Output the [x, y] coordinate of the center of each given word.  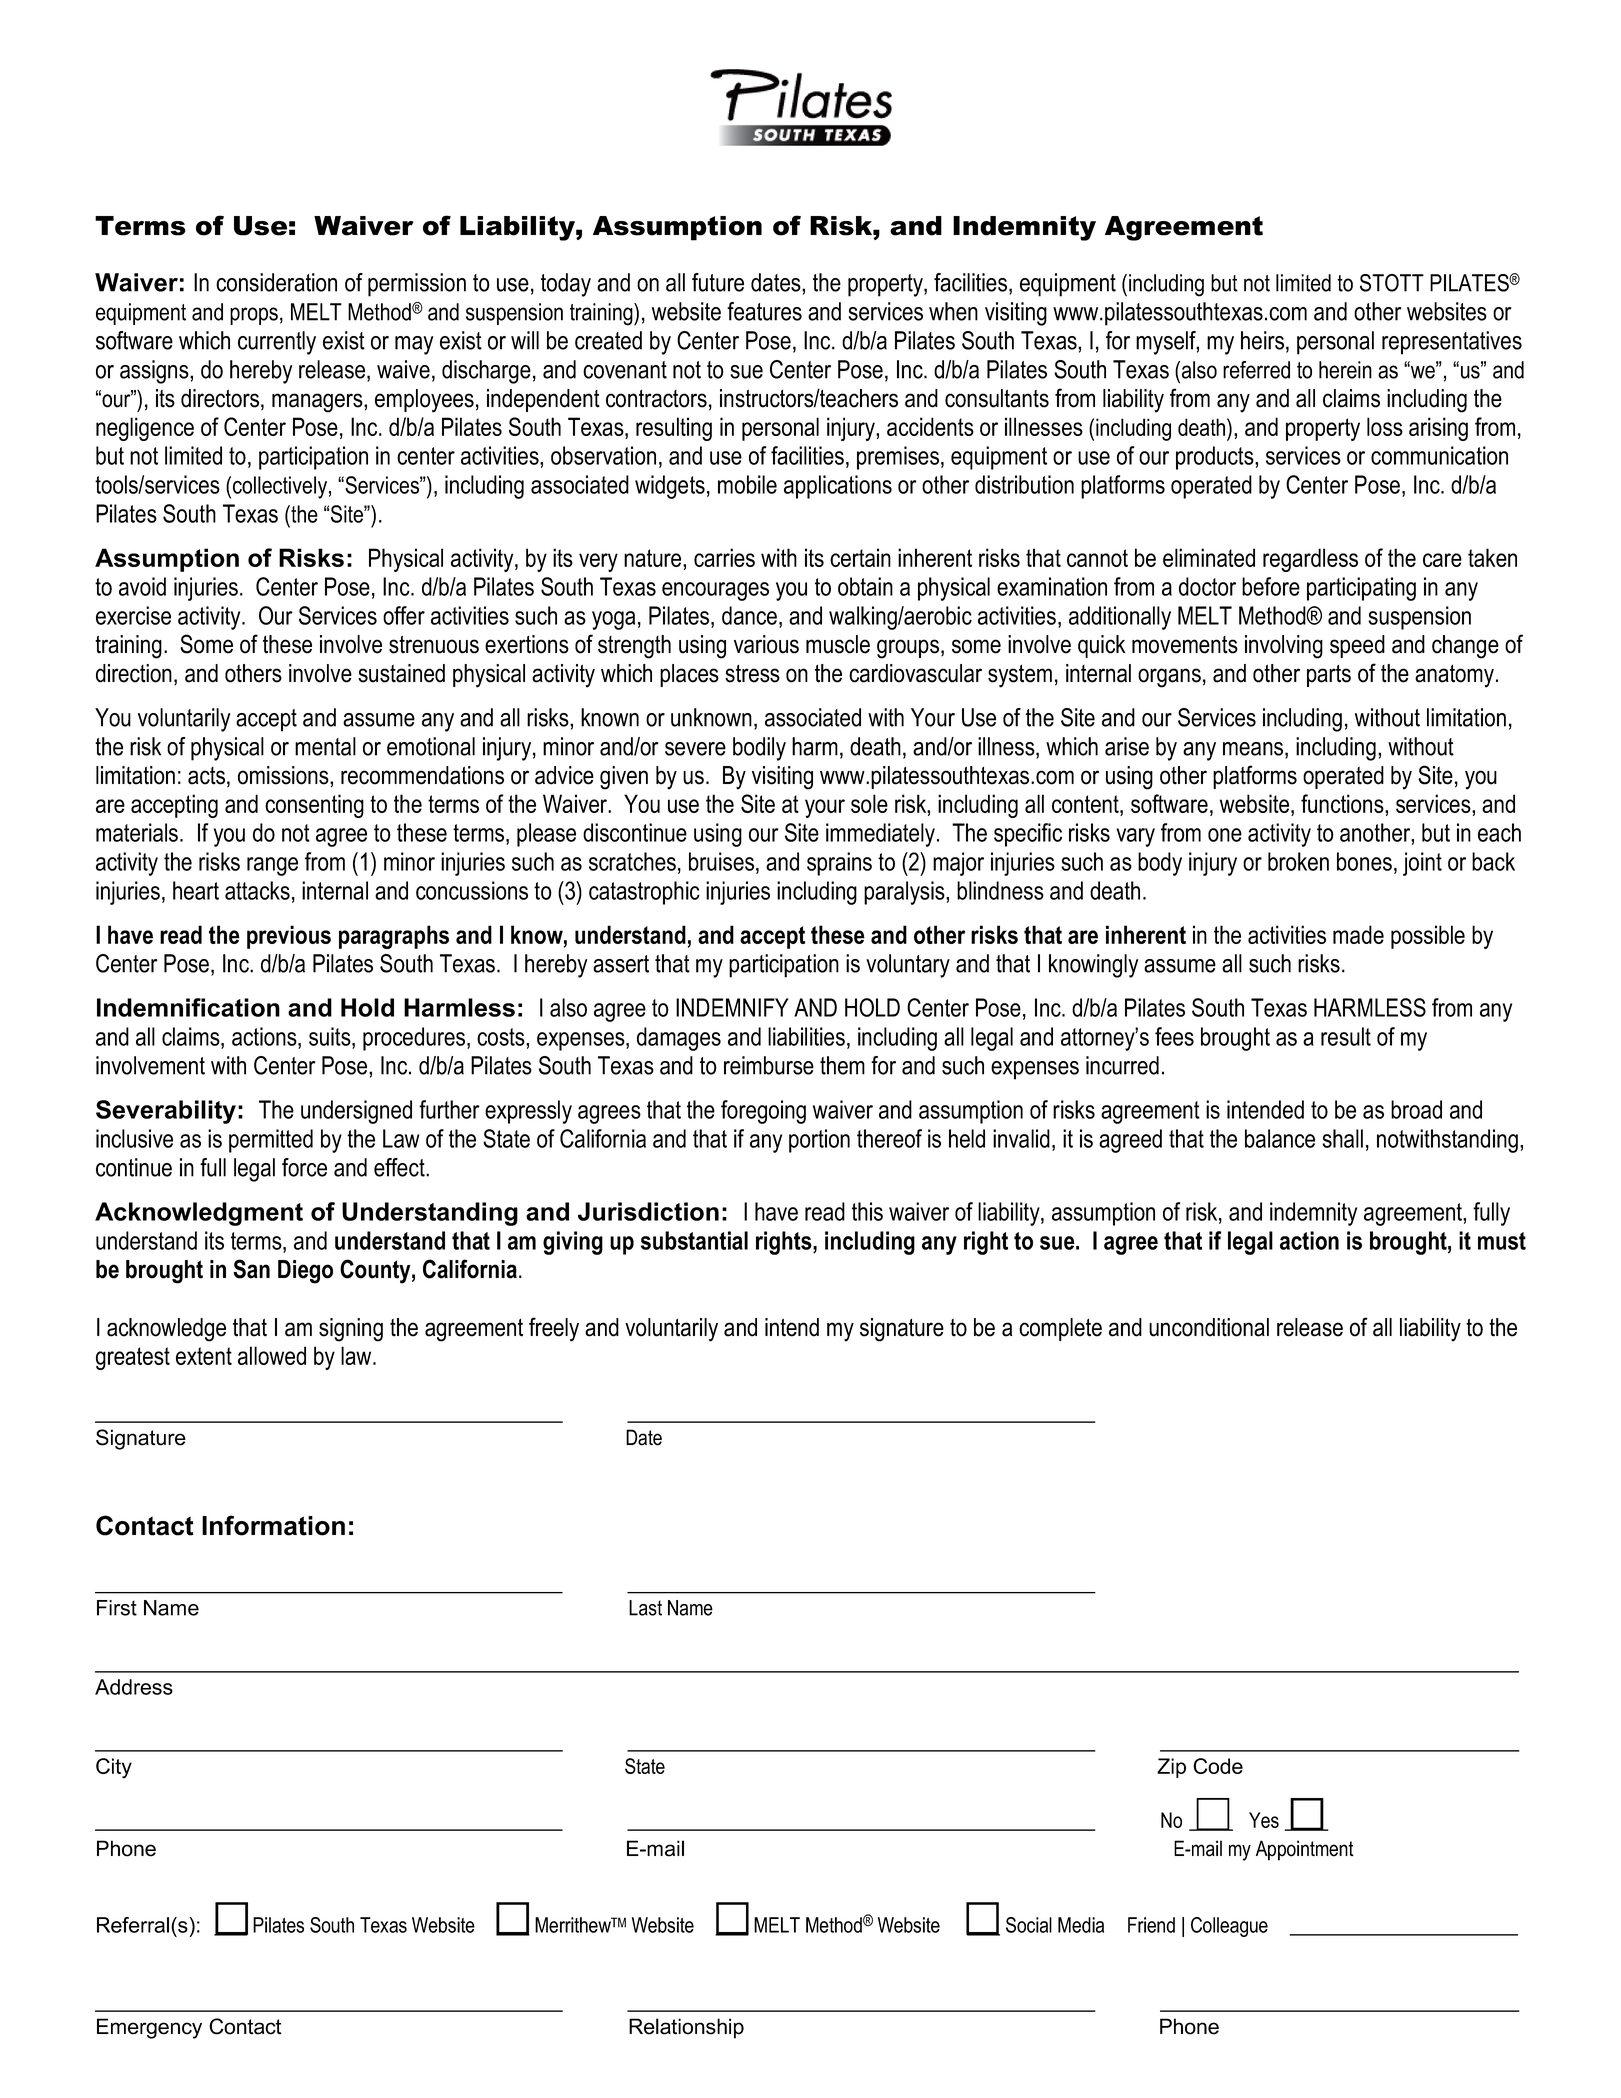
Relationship [686, 2028]
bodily [759, 749]
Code [1218, 1766]
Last [645, 1608]
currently [277, 343]
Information [273, 1525]
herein [1345, 370]
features [764, 311]
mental [325, 746]
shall [1342, 1138]
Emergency [149, 2028]
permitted [271, 1141]
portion [819, 1141]
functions [1343, 803]
